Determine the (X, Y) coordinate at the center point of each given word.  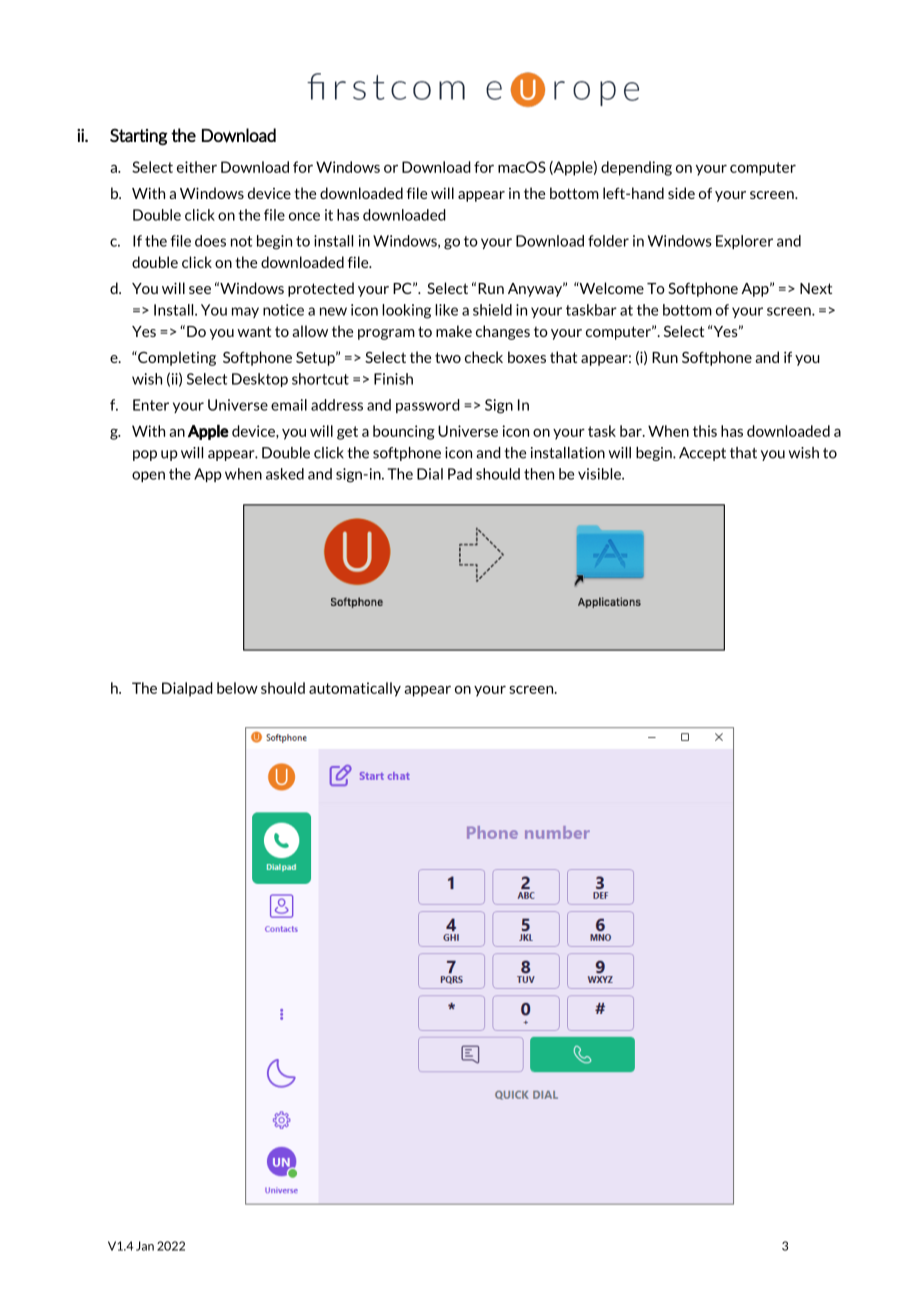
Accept (702, 454)
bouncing (404, 432)
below (237, 688)
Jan (145, 1246)
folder (608, 241)
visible (600, 474)
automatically (355, 689)
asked (285, 474)
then (539, 474)
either (197, 167)
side (681, 193)
